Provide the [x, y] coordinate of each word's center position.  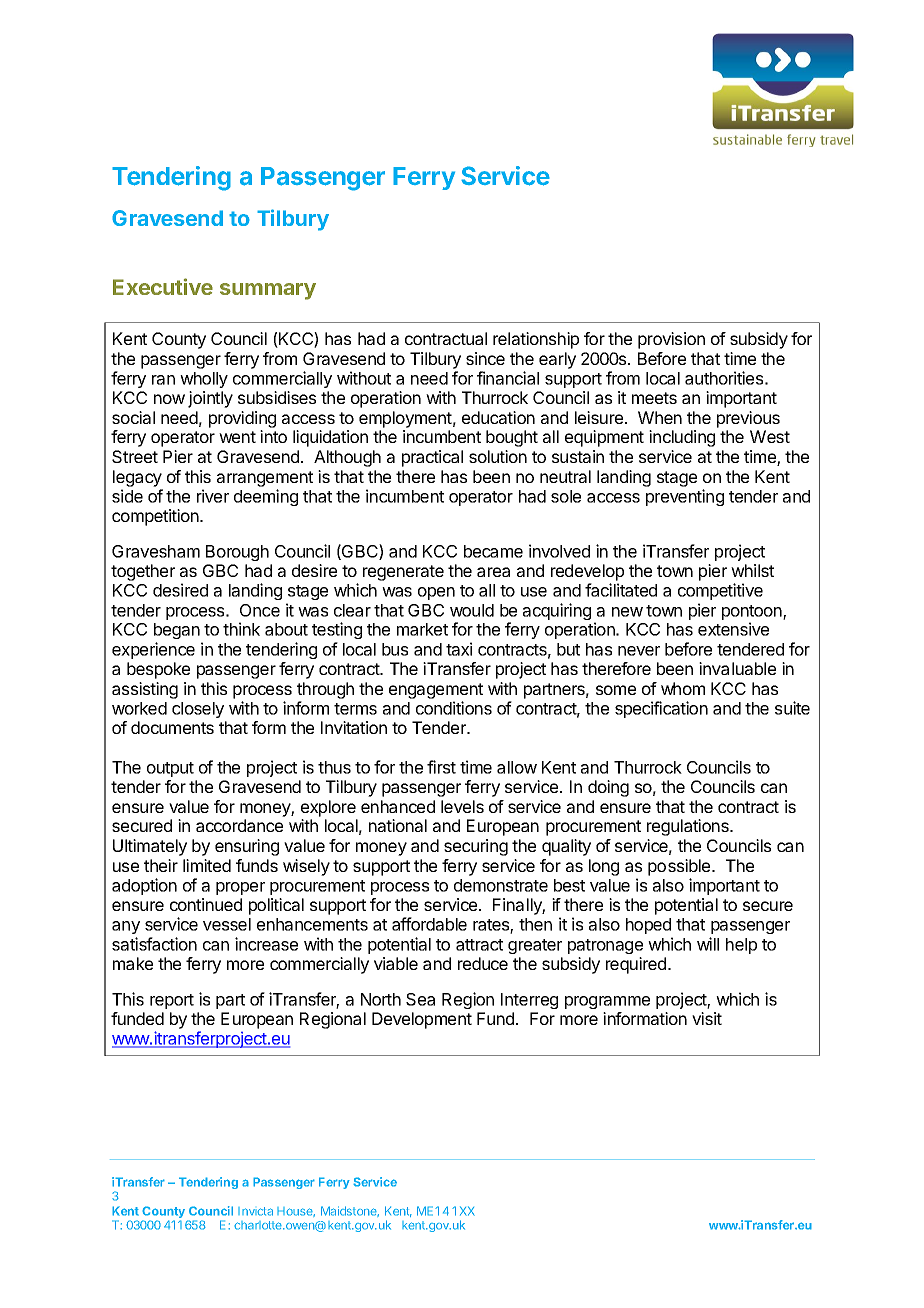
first [441, 767]
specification [661, 709]
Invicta [255, 1211]
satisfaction [154, 944]
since [485, 358]
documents [172, 727]
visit [707, 1018]
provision [671, 340]
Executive [163, 286]
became [493, 551]
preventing [685, 497]
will [708, 944]
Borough [237, 553]
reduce [483, 963]
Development [422, 1020]
